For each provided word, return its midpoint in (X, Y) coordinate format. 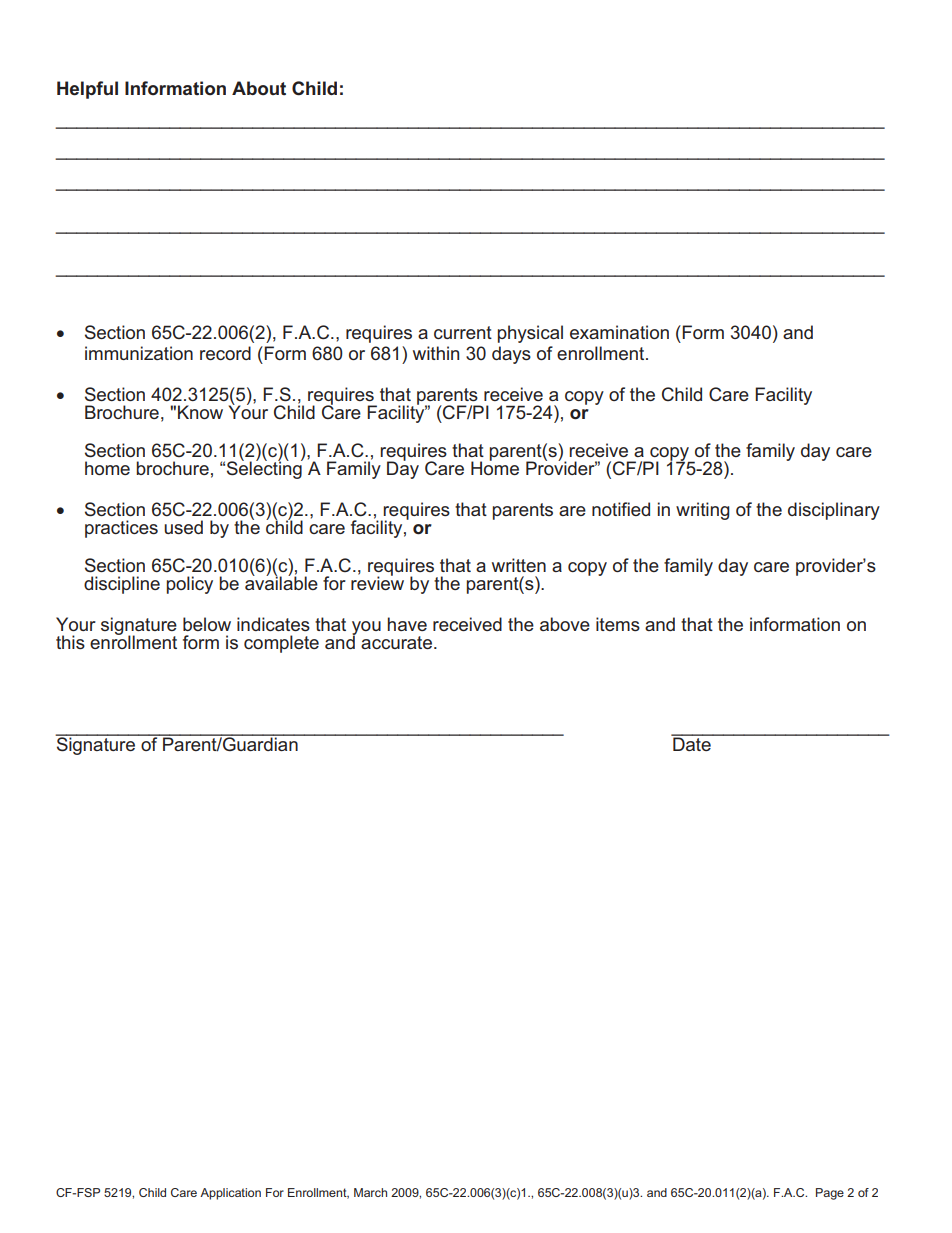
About (259, 88)
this (70, 642)
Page (830, 1194)
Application (230, 1194)
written (519, 565)
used (183, 527)
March (370, 1192)
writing (703, 511)
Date (692, 743)
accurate (398, 642)
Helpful (87, 90)
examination (619, 332)
